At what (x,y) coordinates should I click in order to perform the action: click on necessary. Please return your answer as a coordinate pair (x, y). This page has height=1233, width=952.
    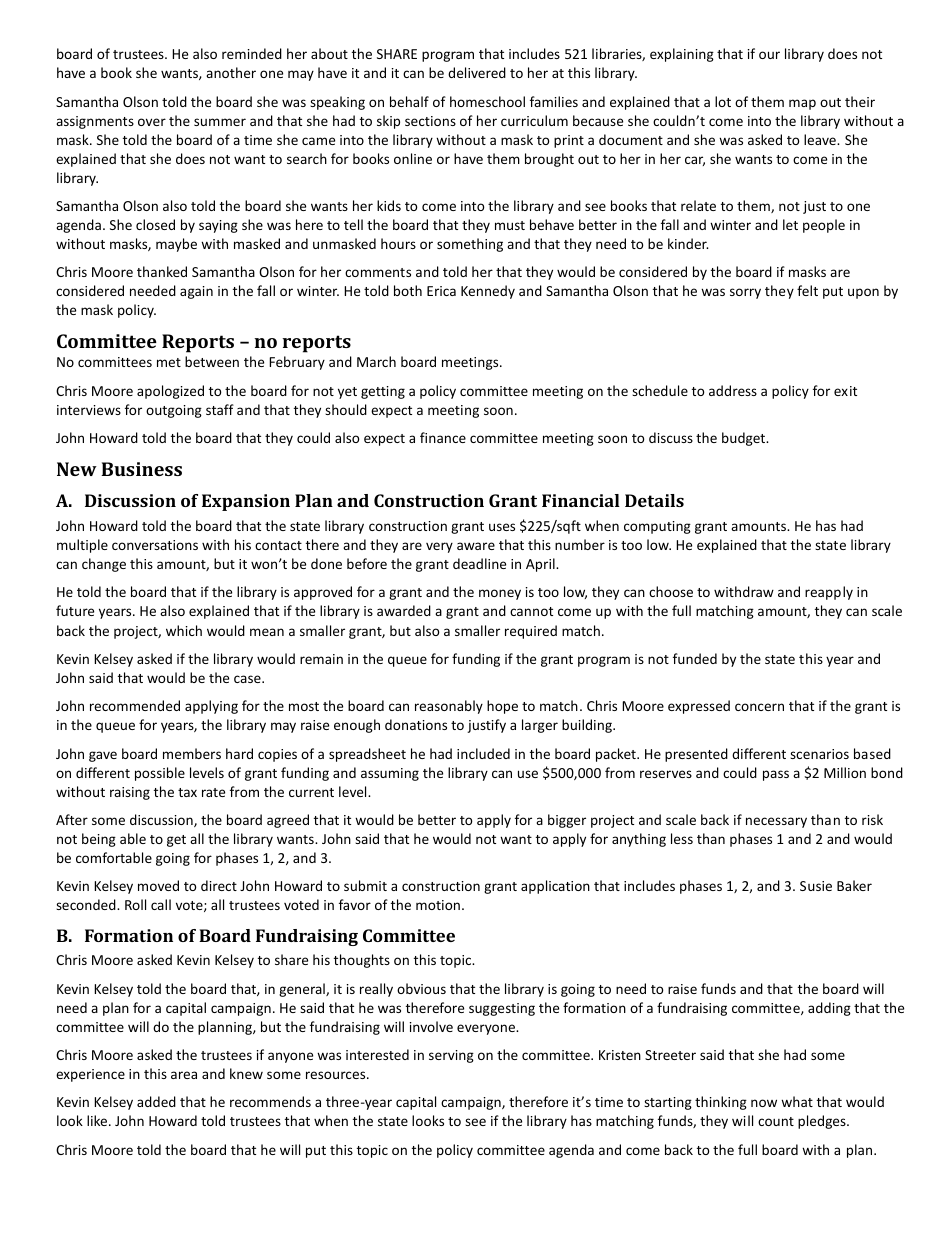
    Looking at the image, I should click on (776, 822).
